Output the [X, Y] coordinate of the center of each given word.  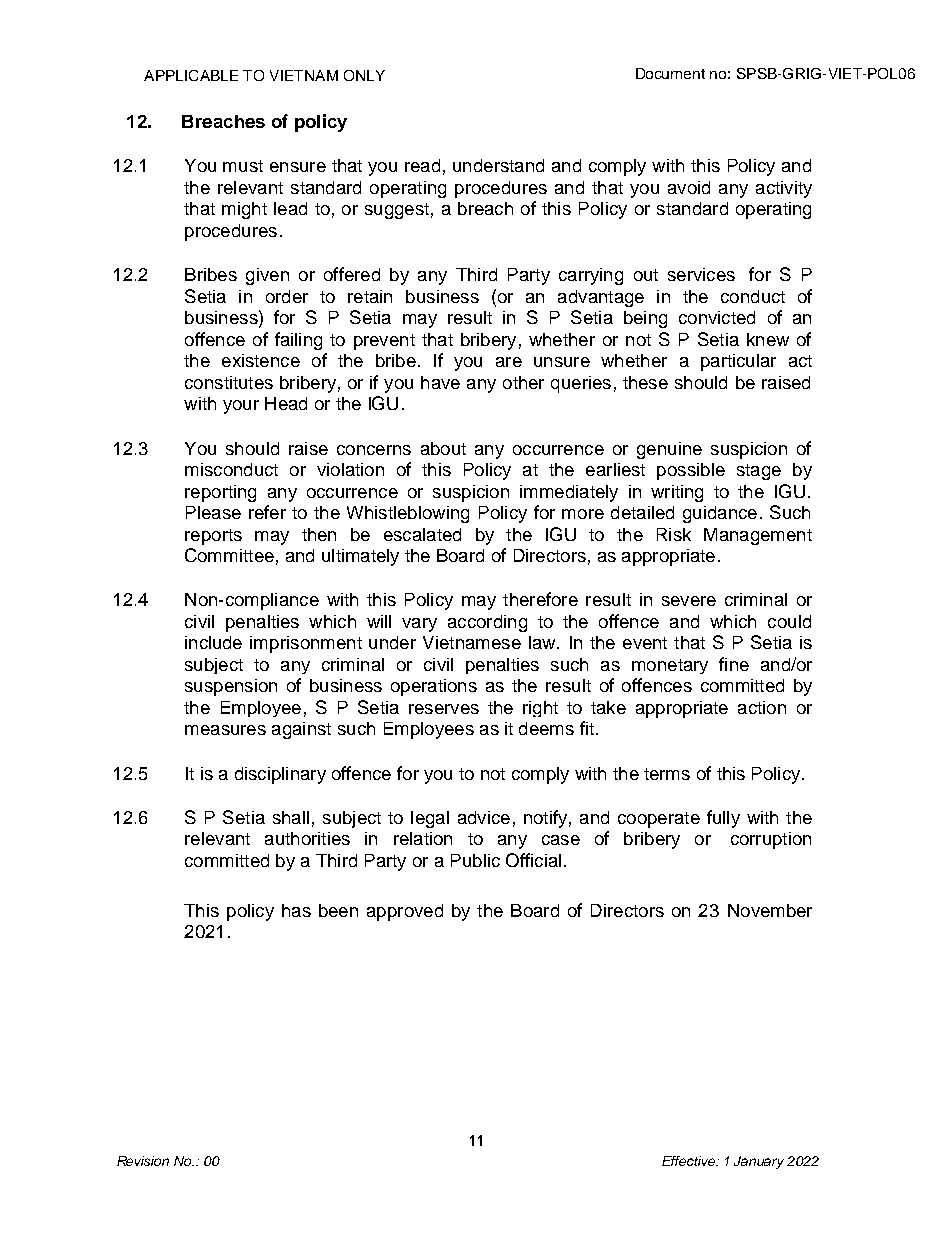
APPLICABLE [191, 75]
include [213, 642]
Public [475, 860]
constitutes [229, 382]
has [296, 910]
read [422, 165]
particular [738, 362]
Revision [143, 1161]
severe [689, 601]
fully [723, 819]
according [487, 623]
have [440, 382]
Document [670, 73]
